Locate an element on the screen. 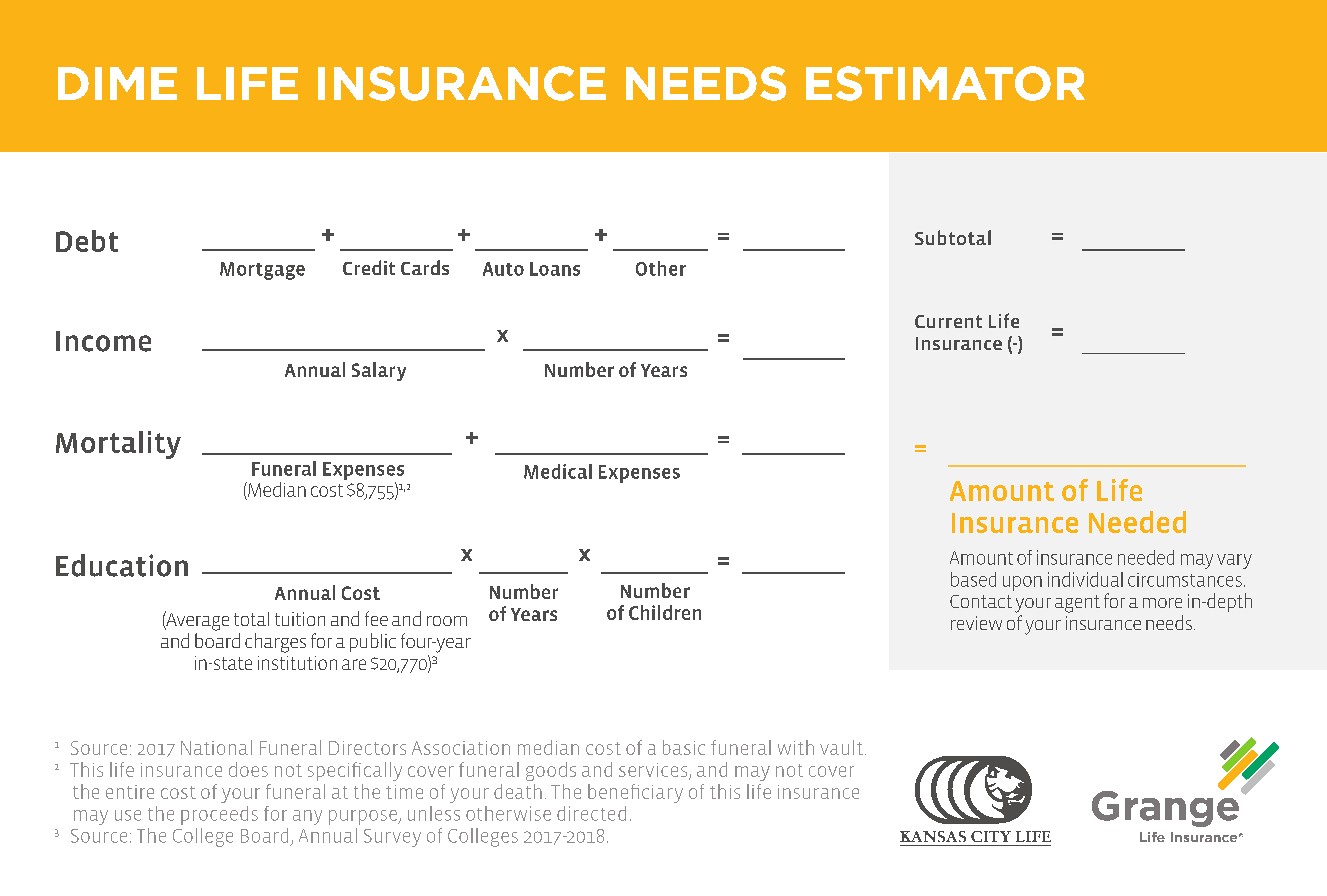  Education is located at coordinates (122, 565).
